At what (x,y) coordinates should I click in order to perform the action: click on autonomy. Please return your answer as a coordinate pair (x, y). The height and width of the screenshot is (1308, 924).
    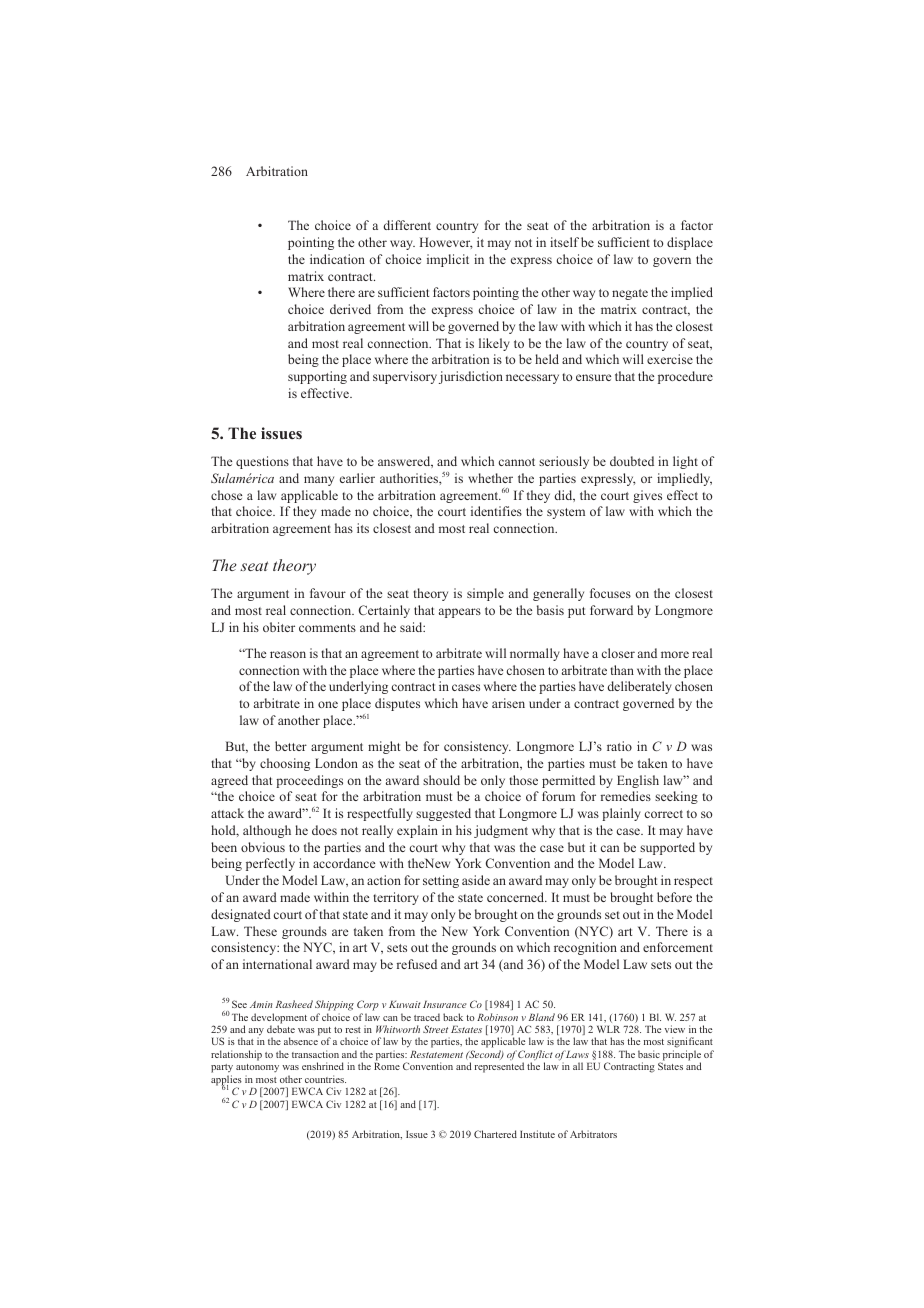
    Looking at the image, I should click on (257, 1070).
